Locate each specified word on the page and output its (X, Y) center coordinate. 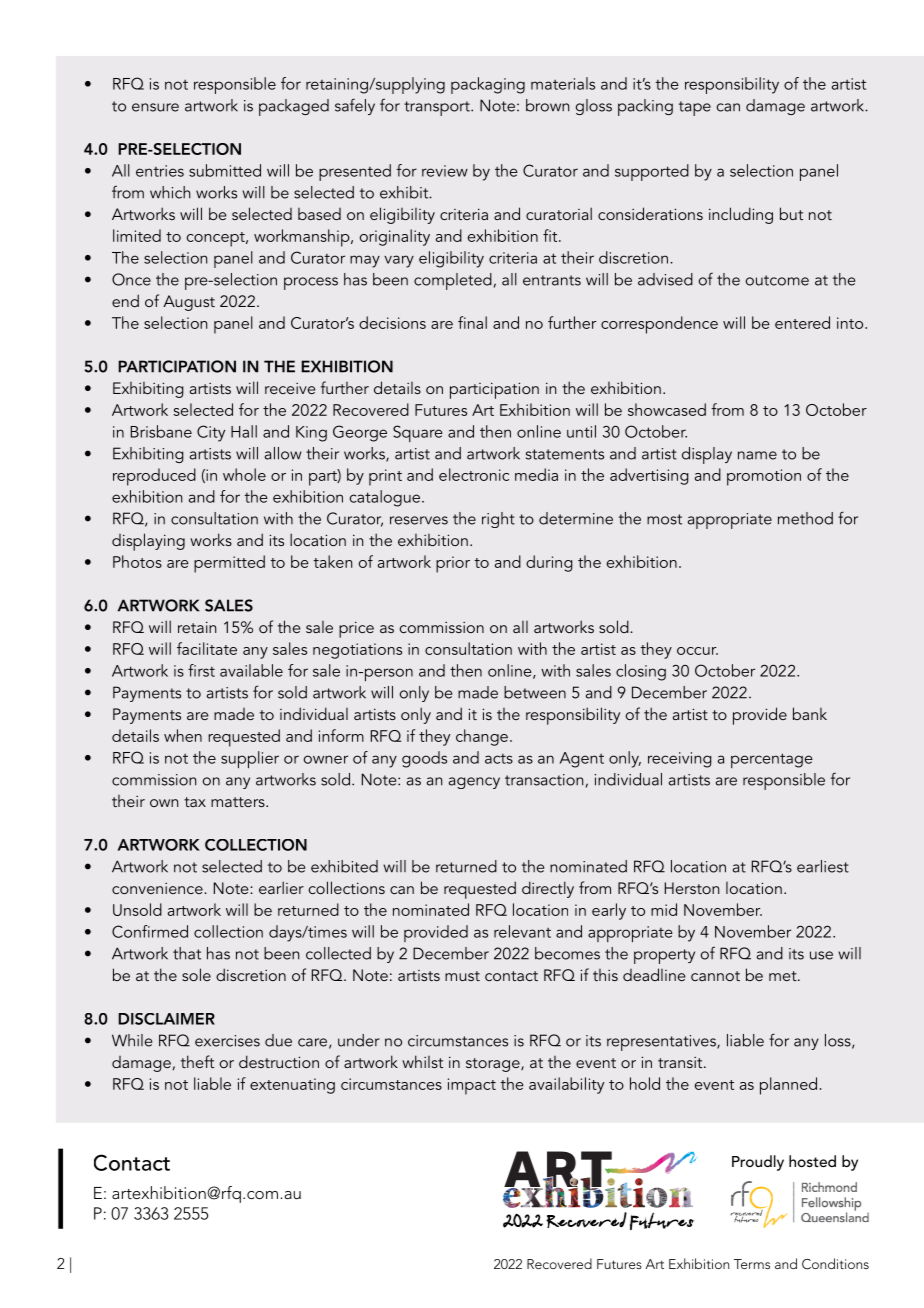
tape (695, 108)
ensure (155, 107)
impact (472, 1086)
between (535, 692)
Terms (752, 1264)
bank (810, 713)
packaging (488, 85)
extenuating (292, 1086)
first (201, 670)
